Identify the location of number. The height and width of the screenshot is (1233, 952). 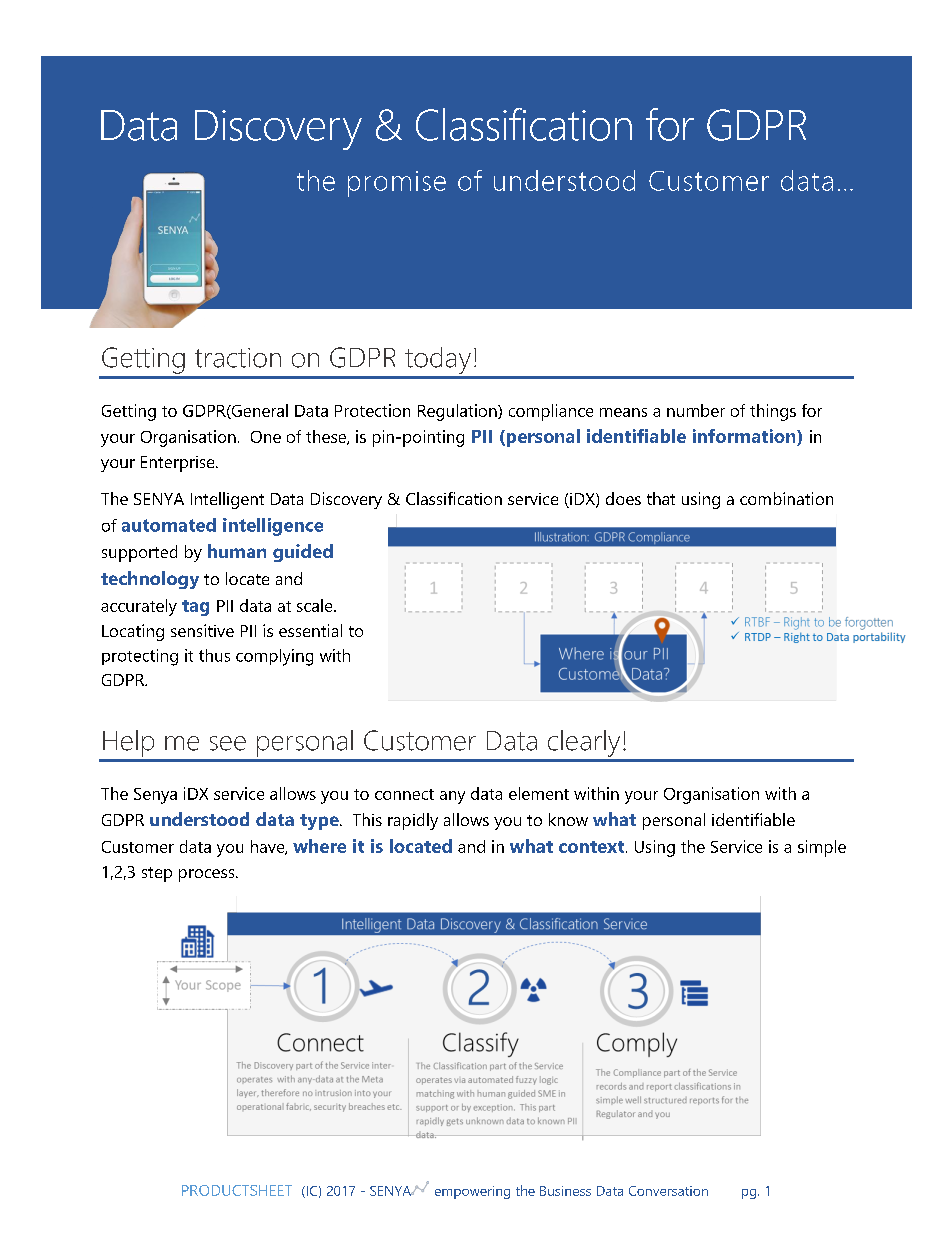
(696, 410).
